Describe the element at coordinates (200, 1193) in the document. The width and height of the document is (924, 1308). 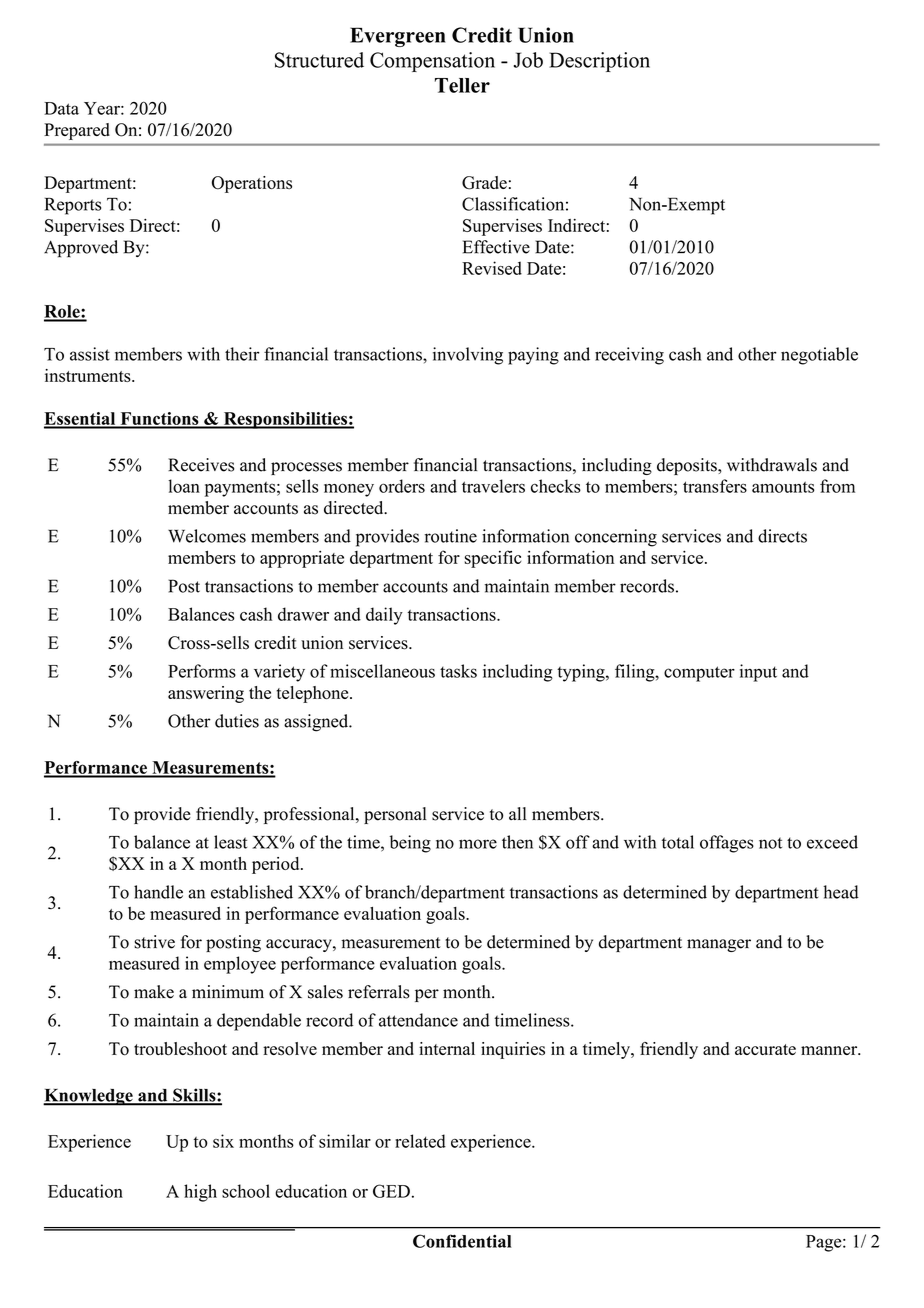
I see `high` at that location.
